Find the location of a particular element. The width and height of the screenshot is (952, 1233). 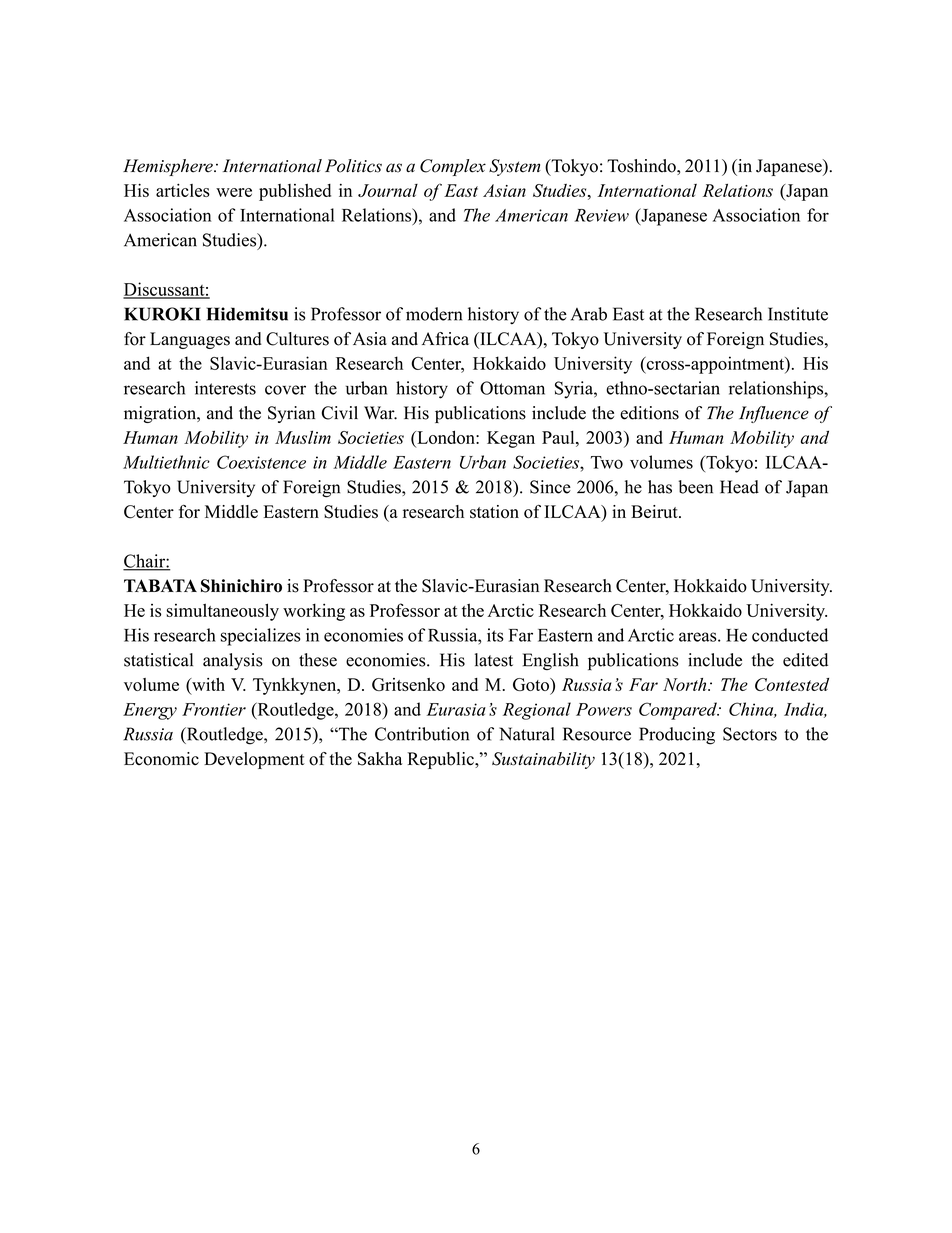

simultaneously is located at coordinates (222, 612).
